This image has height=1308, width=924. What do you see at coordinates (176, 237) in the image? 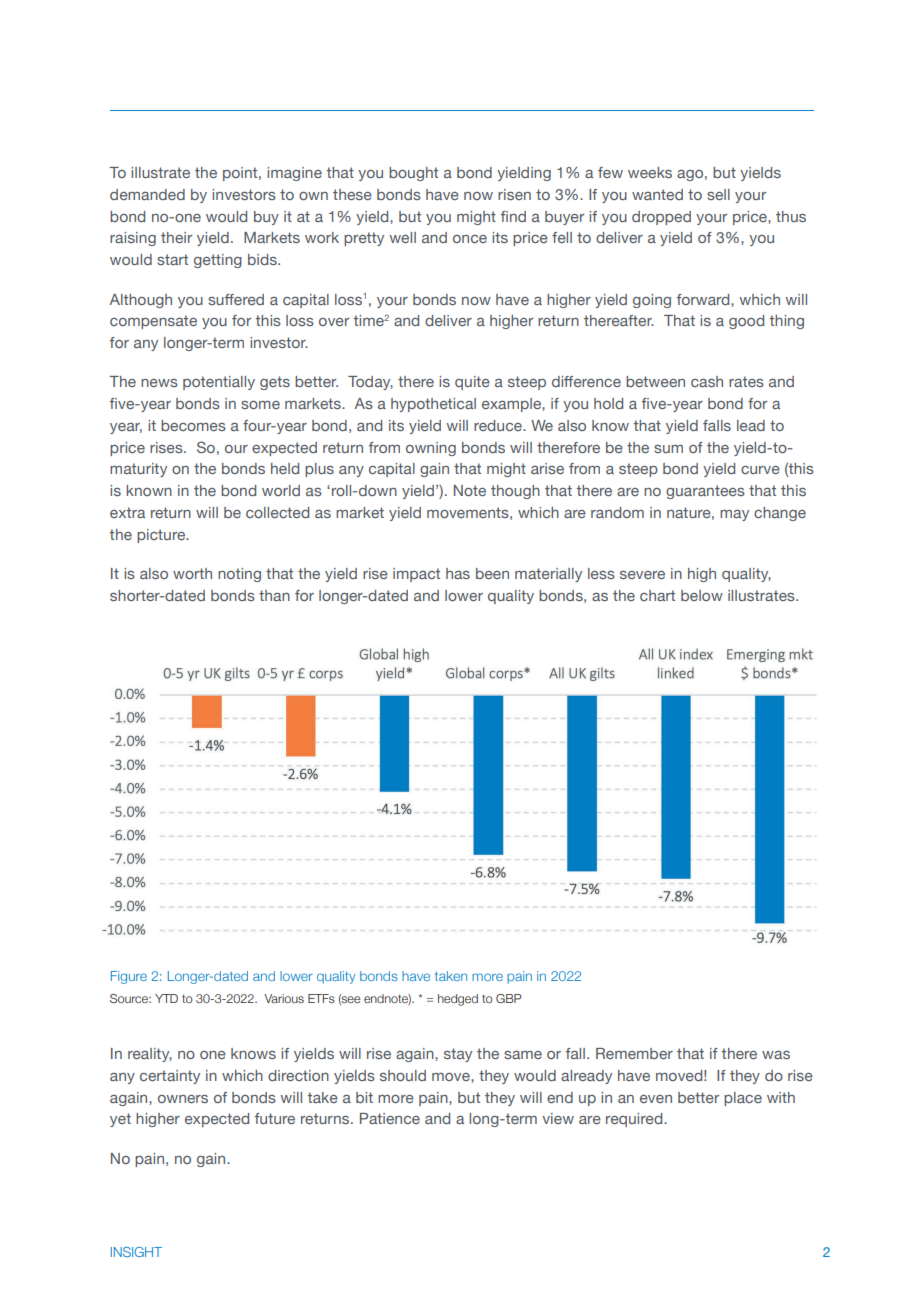
I see `their` at bounding box center [176, 237].
